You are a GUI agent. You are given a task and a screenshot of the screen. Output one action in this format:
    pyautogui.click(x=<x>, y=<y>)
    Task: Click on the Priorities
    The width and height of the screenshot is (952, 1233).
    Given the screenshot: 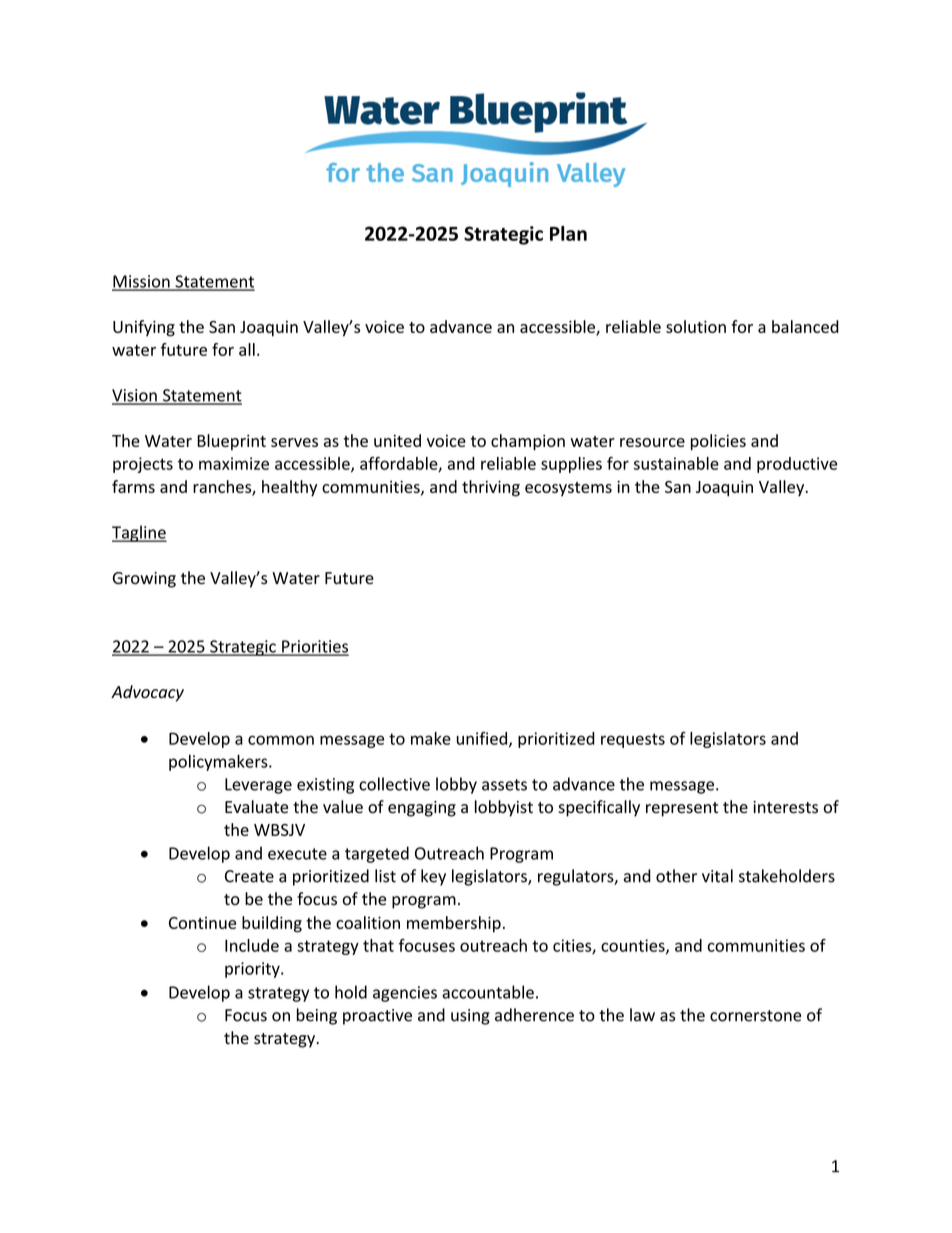 What is the action you would take?
    pyautogui.click(x=314, y=647)
